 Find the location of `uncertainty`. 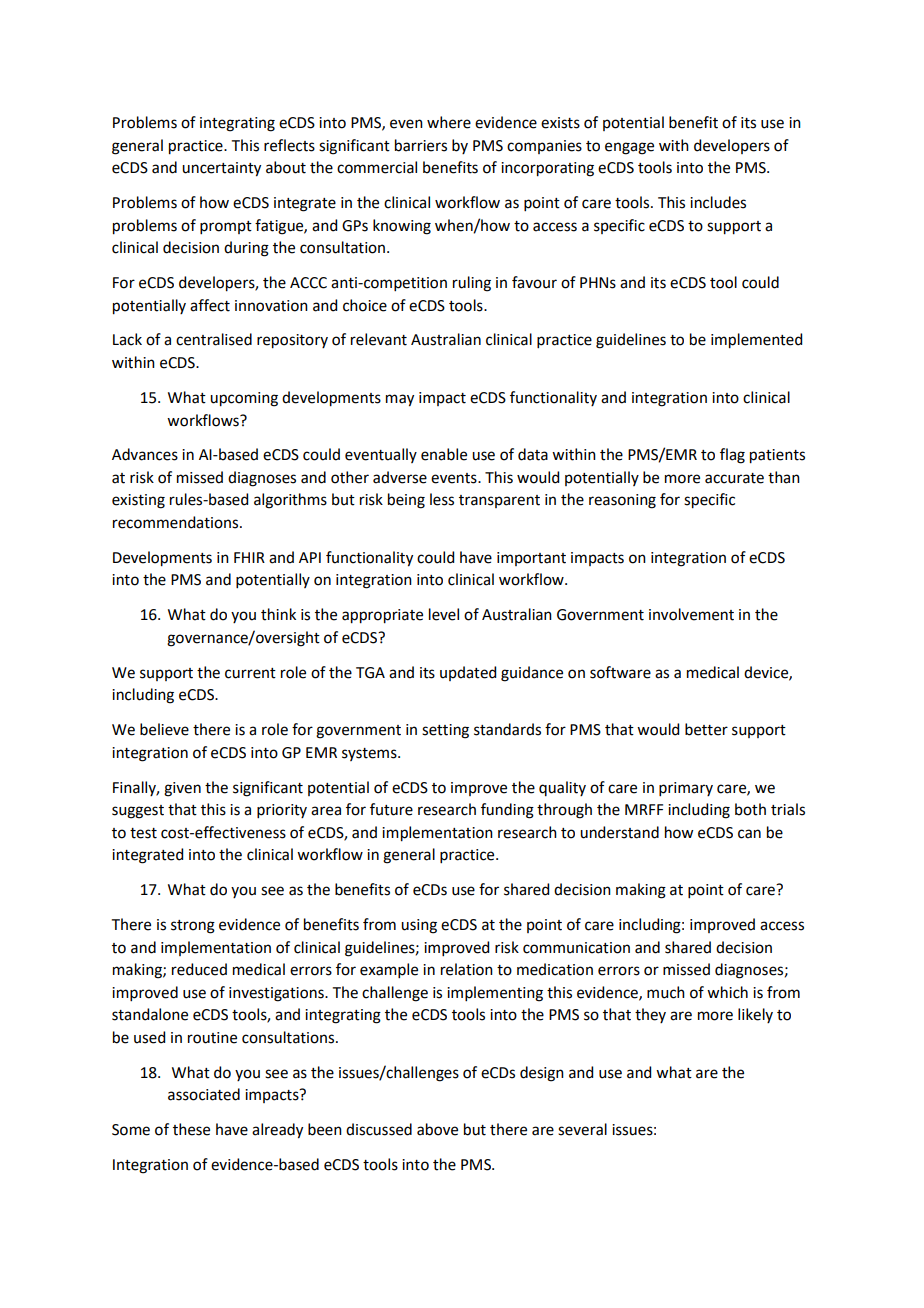

uncertainty is located at coordinates (221, 169).
